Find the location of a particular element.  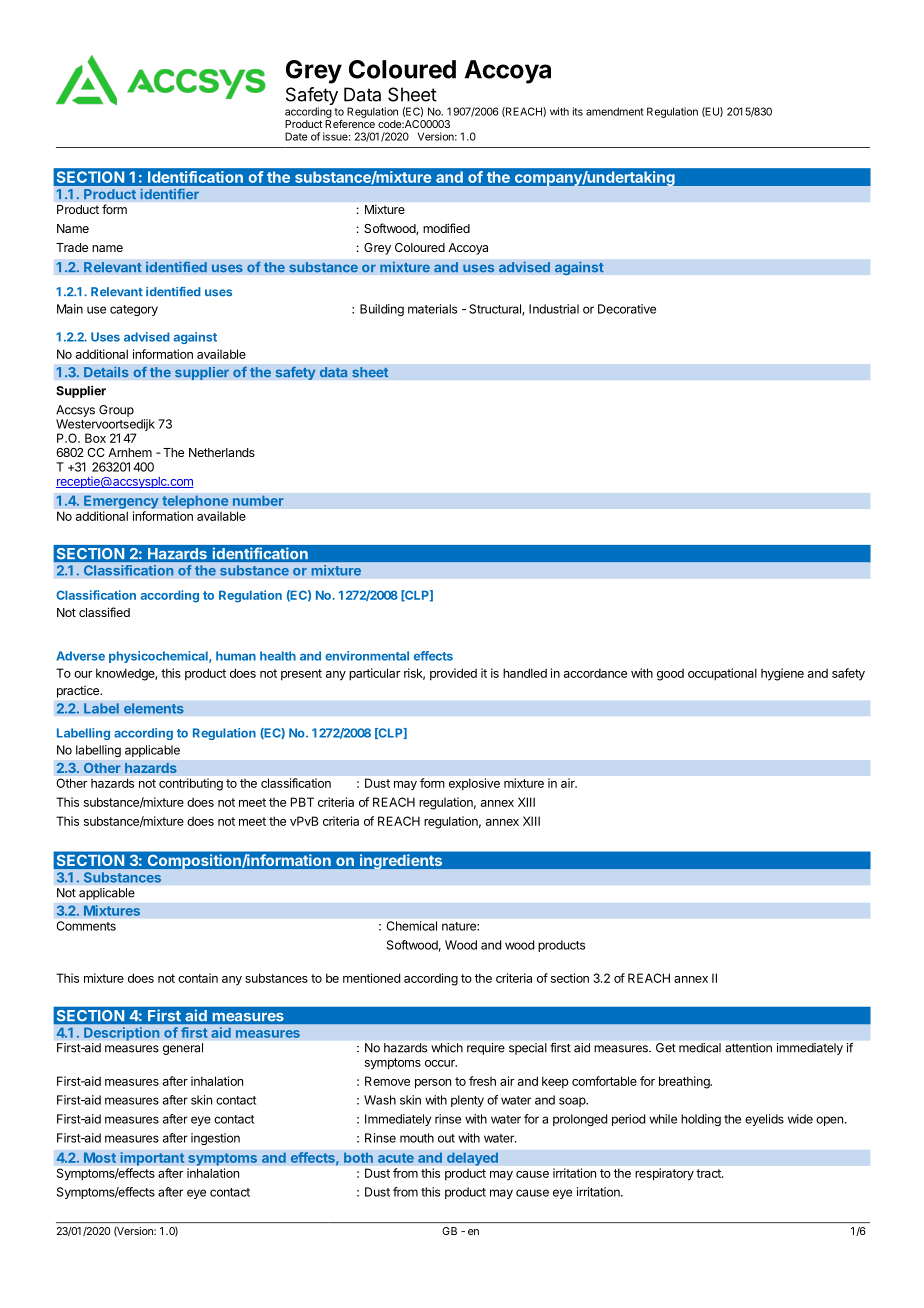

Decorative is located at coordinates (627, 309).
